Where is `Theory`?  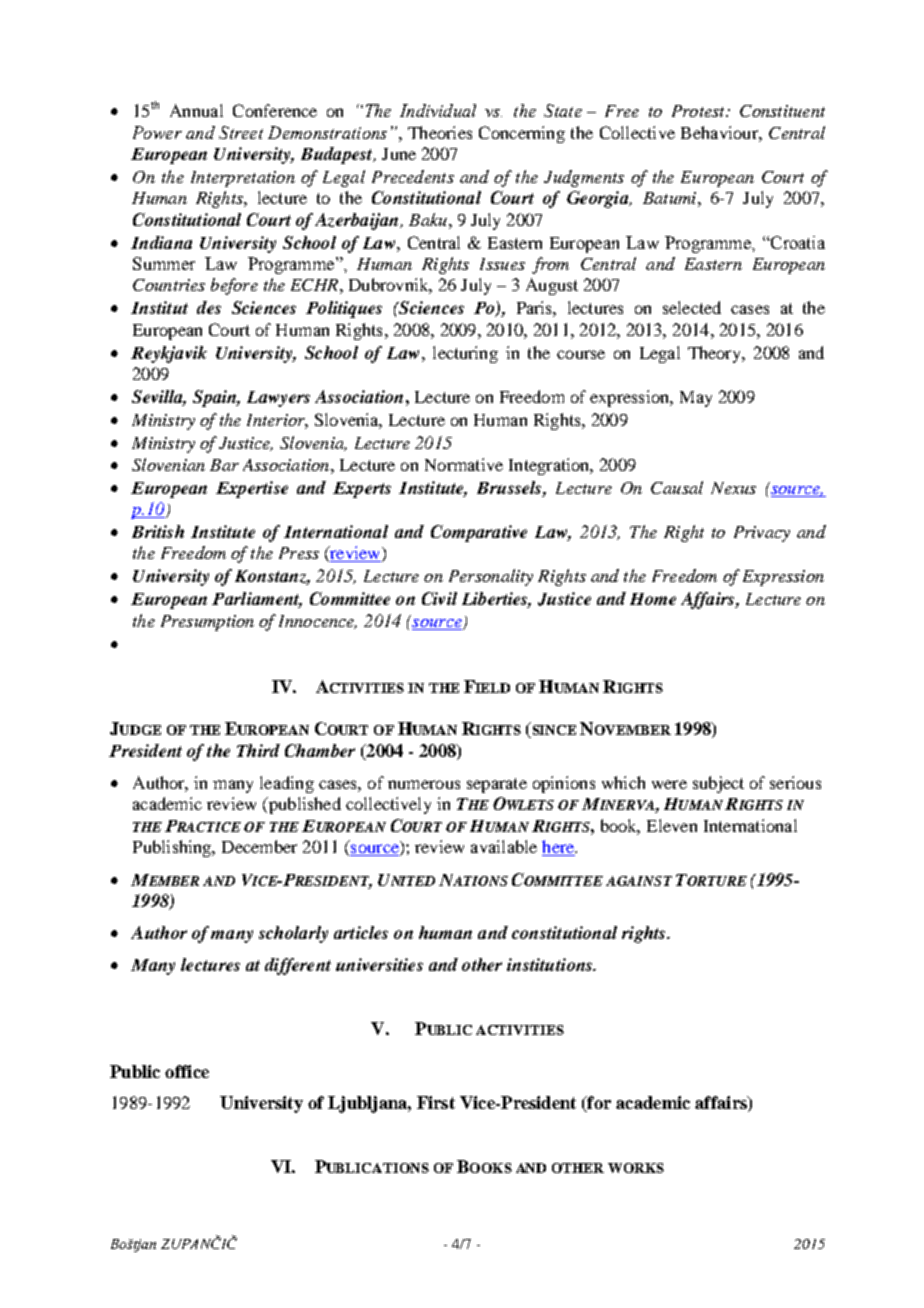 Theory is located at coordinates (716, 354).
